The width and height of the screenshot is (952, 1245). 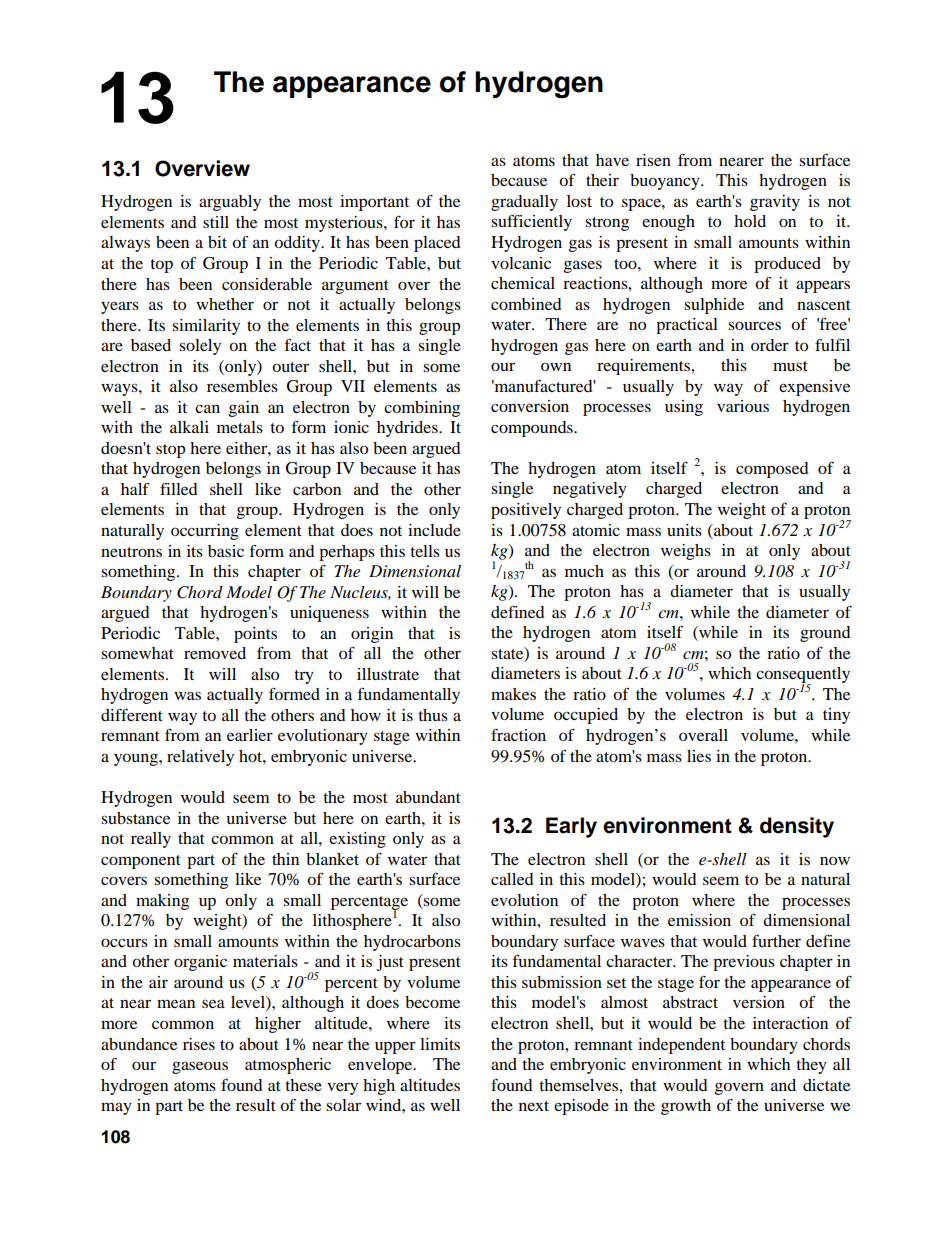 What do you see at coordinates (513, 694) in the screenshot?
I see `makes` at bounding box center [513, 694].
